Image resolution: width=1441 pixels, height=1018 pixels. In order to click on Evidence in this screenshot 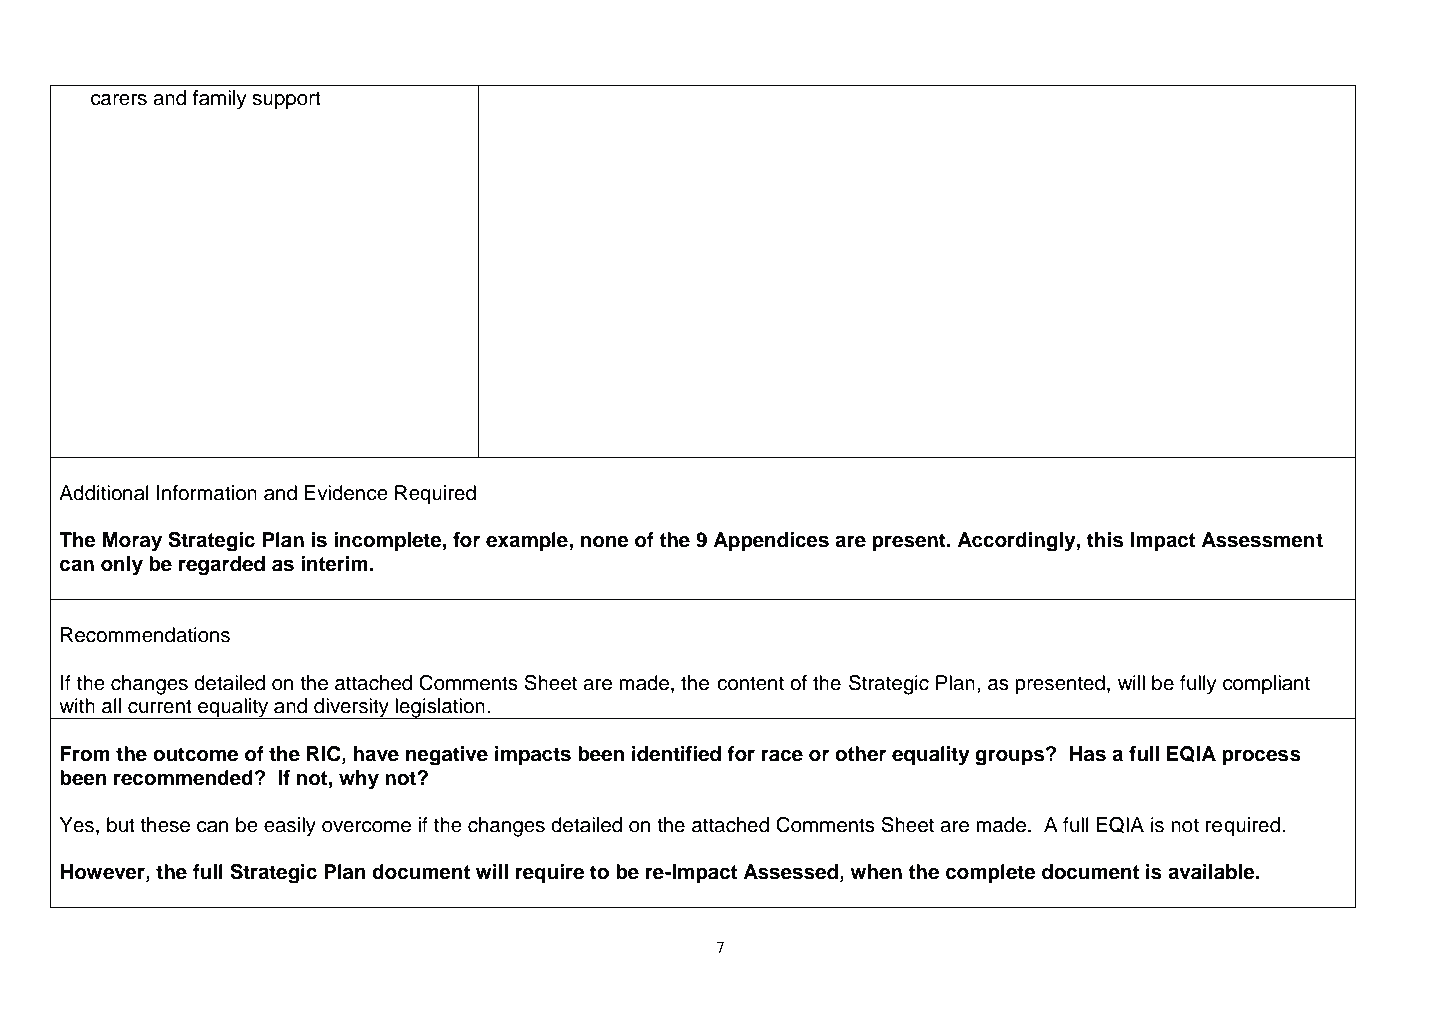, I will do `click(346, 493)`.
